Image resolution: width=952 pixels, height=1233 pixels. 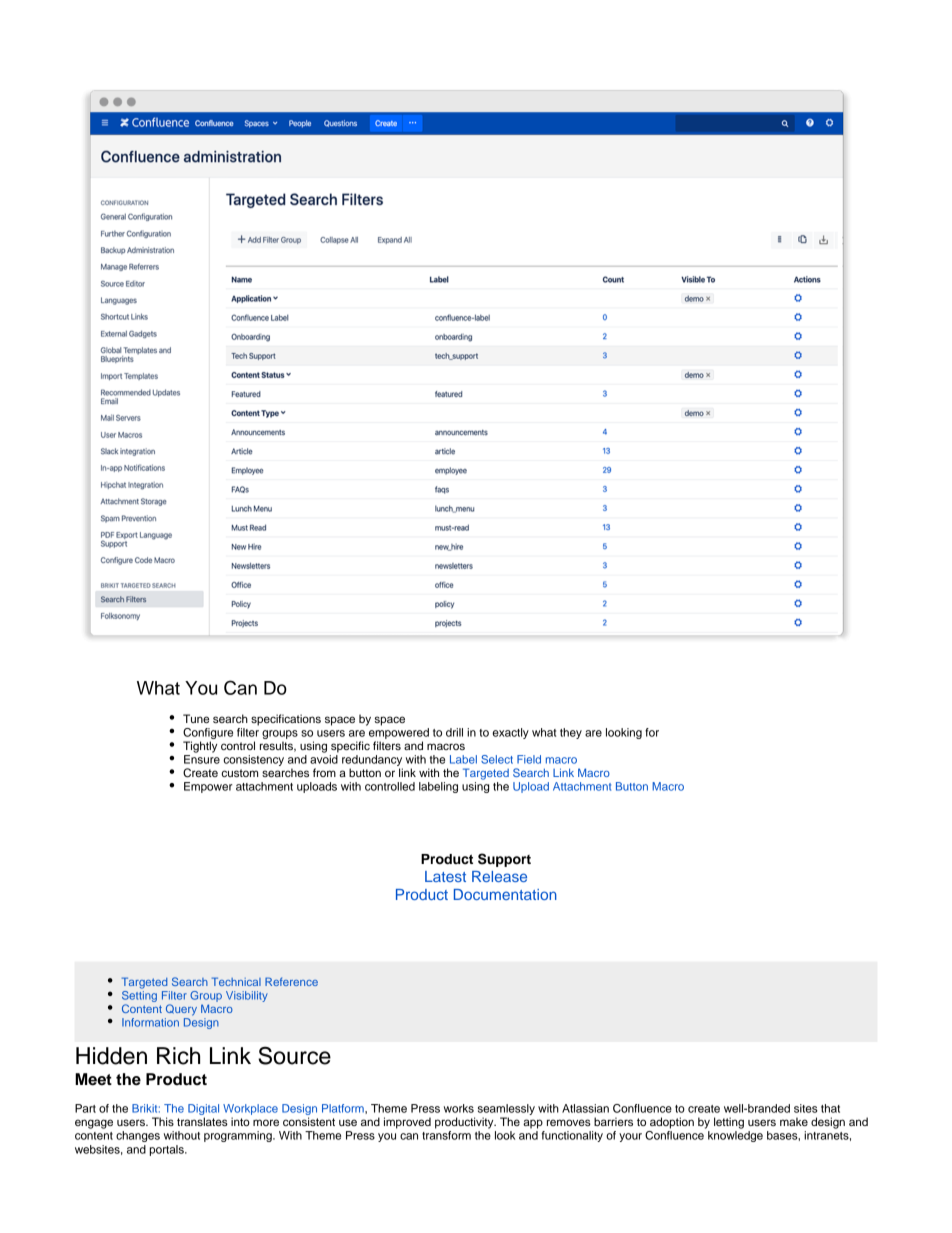 I want to click on drill, so click(x=454, y=732).
